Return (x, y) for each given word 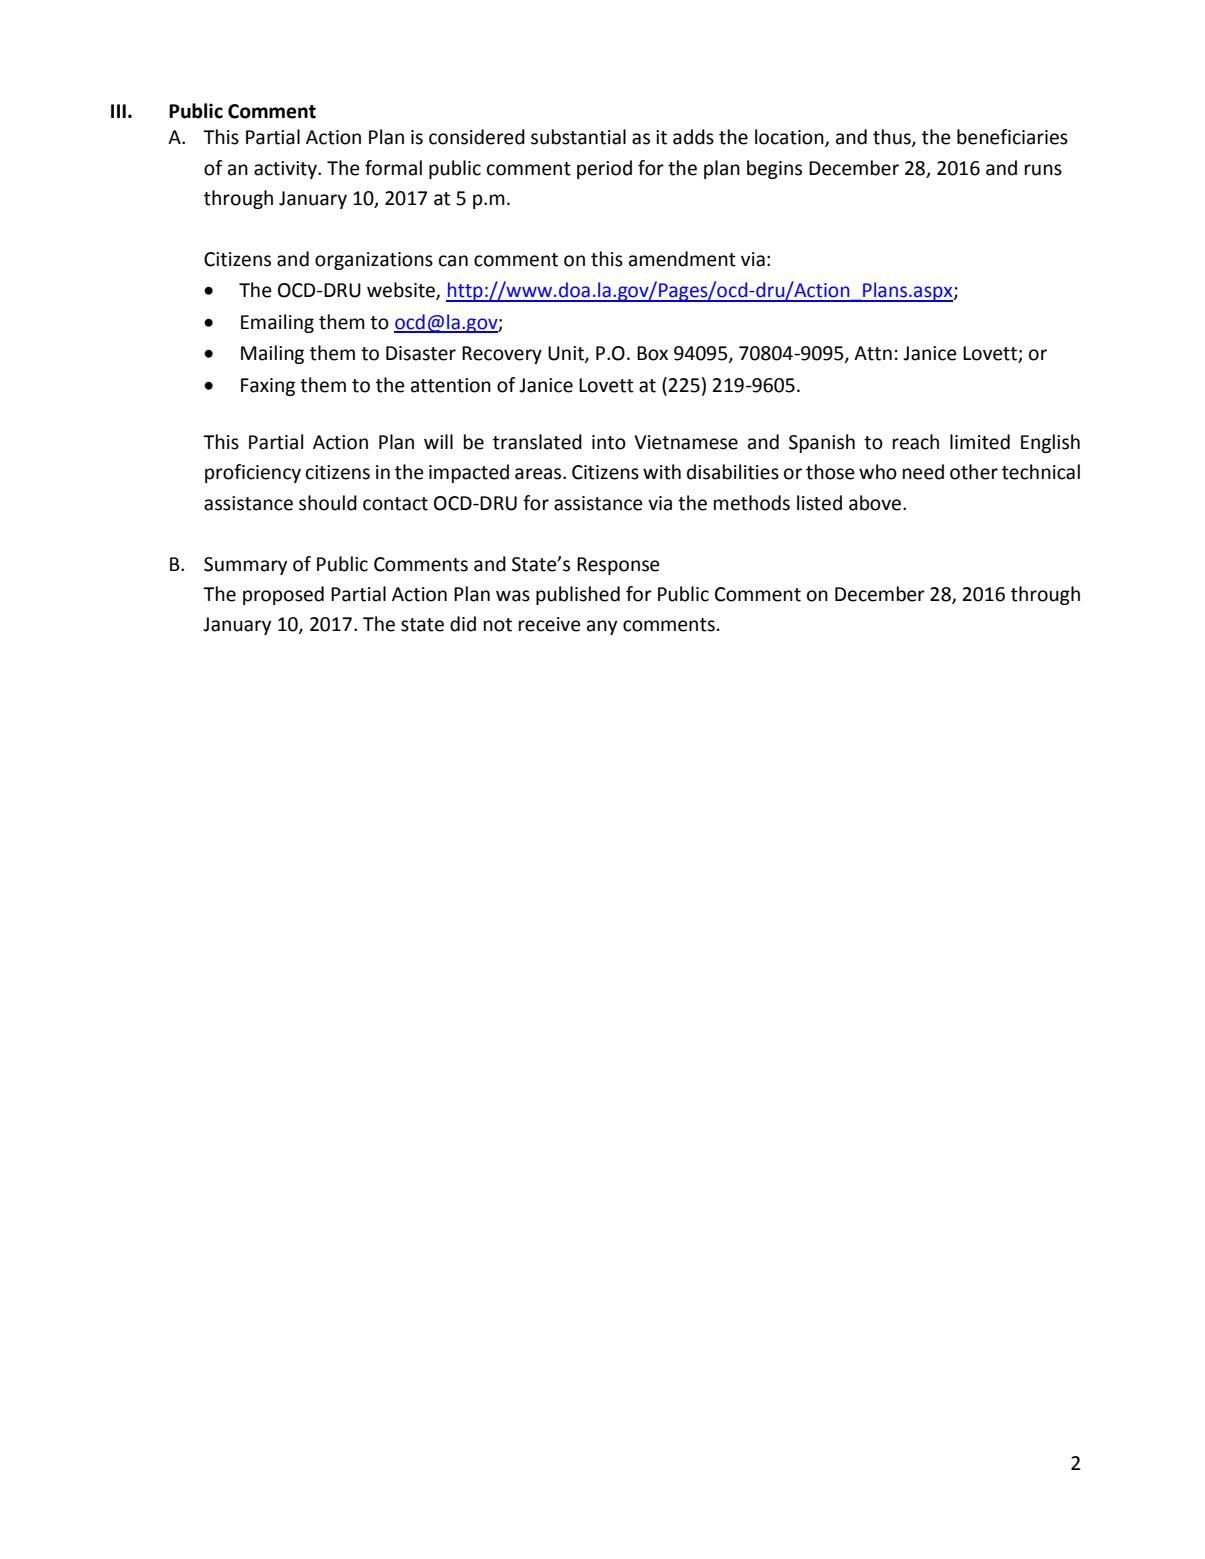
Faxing (268, 387)
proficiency (253, 473)
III (118, 111)
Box (652, 353)
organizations (374, 261)
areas (539, 474)
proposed (283, 595)
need (923, 472)
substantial (578, 137)
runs (1043, 170)
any (602, 627)
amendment (682, 259)
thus (893, 138)
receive (550, 624)
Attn (873, 353)
